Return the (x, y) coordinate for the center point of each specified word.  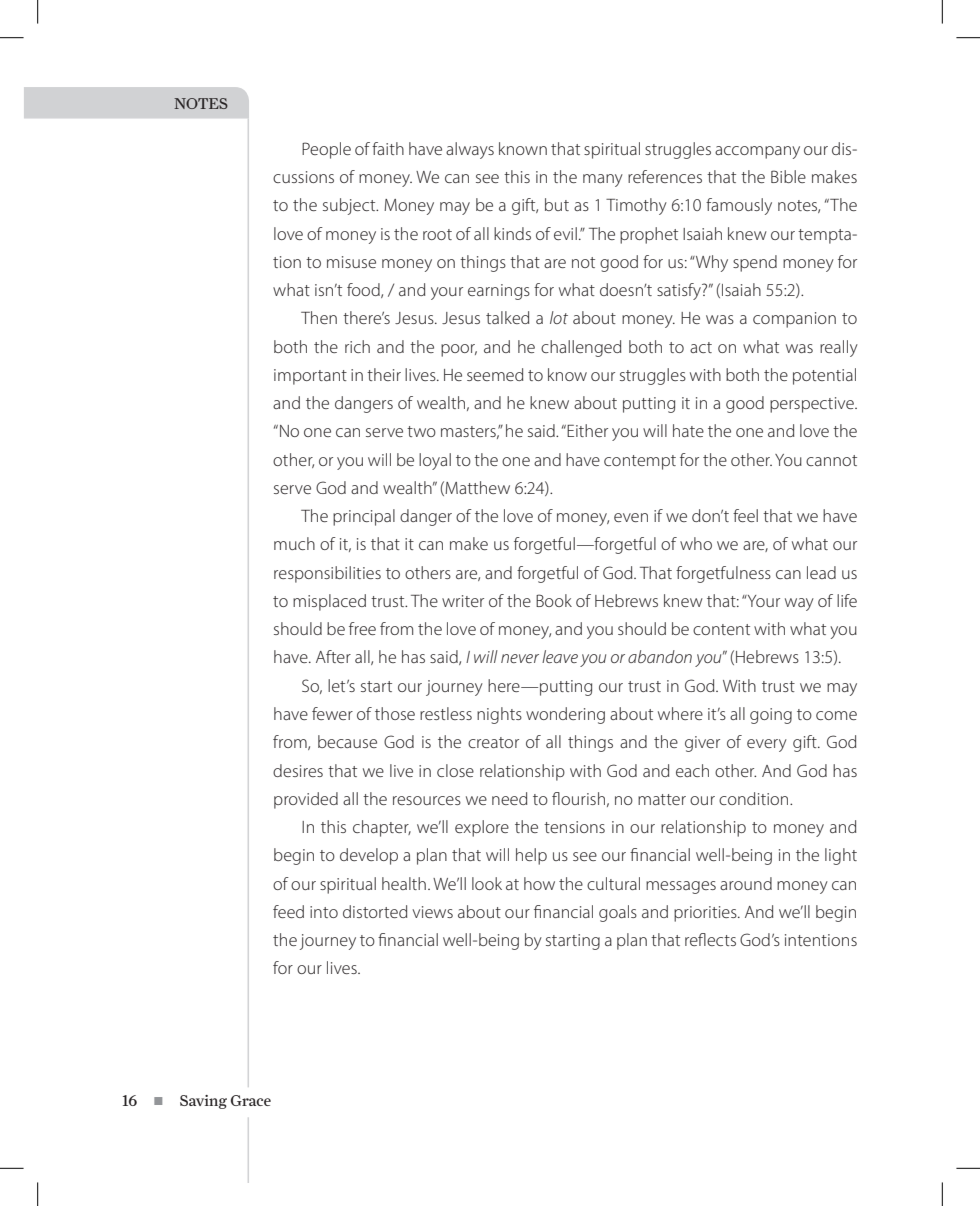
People (326, 150)
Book (554, 600)
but (557, 204)
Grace (251, 1100)
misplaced (329, 602)
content (721, 629)
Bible (788, 176)
